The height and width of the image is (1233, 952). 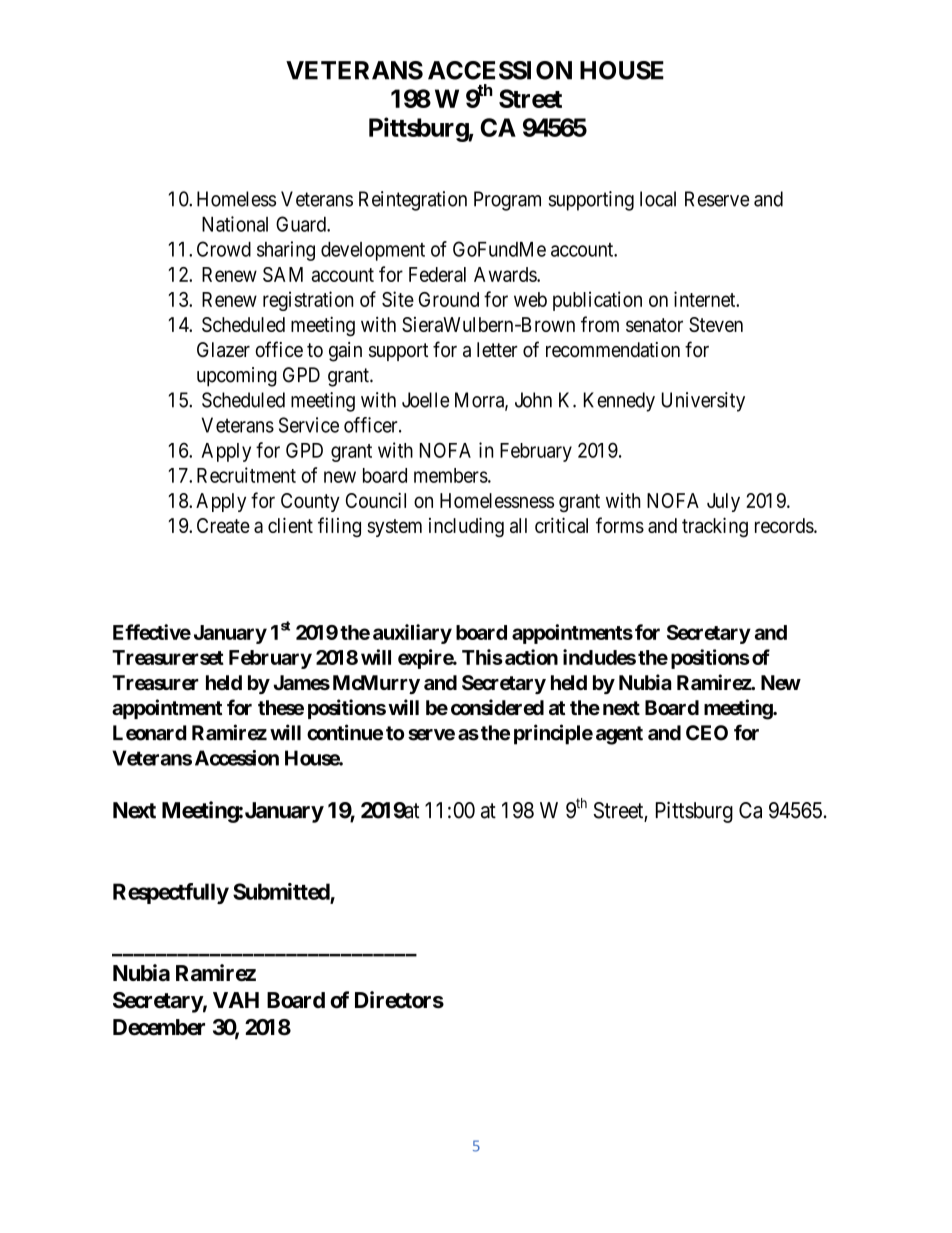 I want to click on Submitted, so click(x=282, y=893).
